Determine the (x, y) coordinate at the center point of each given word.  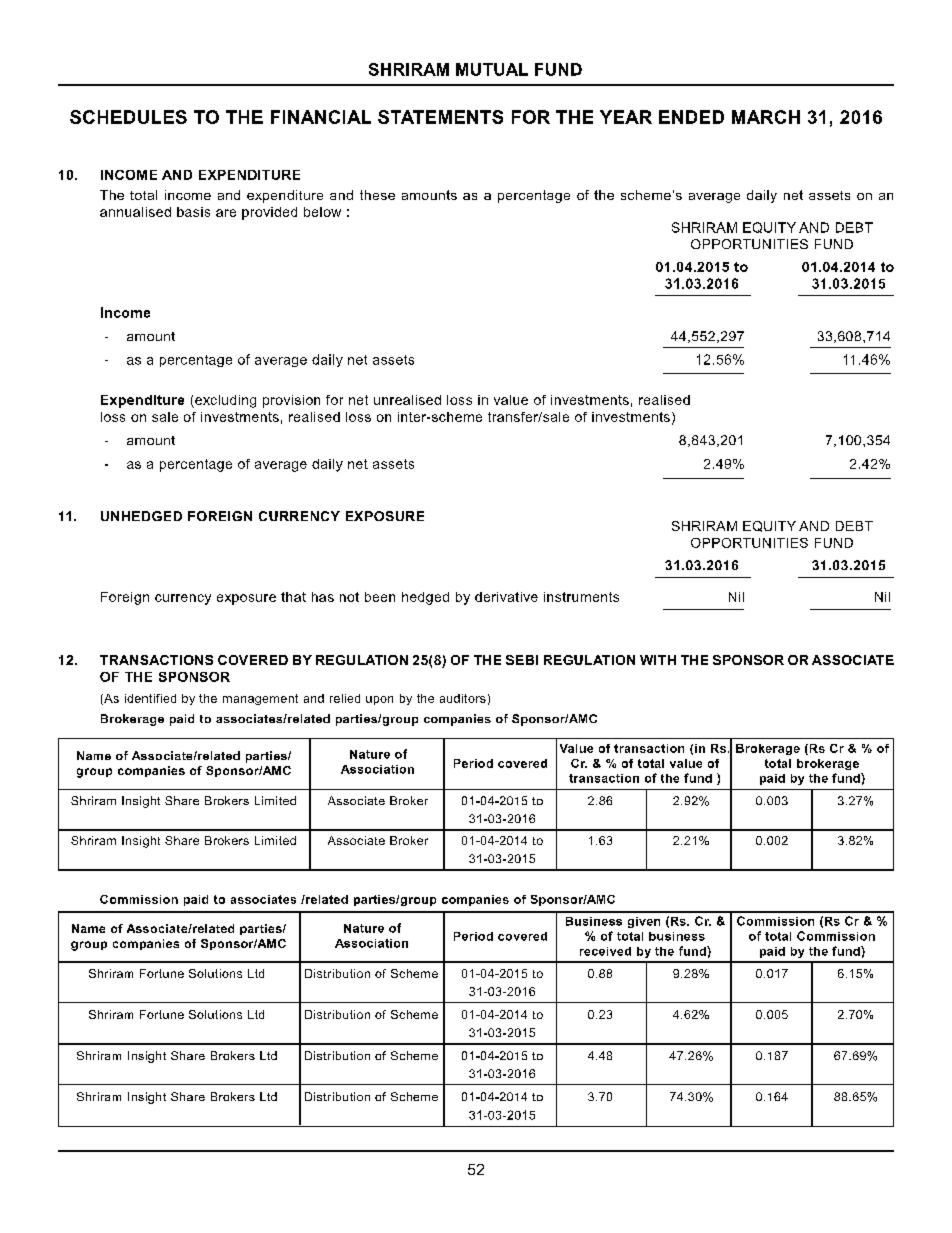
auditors (463, 698)
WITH (658, 660)
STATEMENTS (440, 117)
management (260, 699)
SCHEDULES (128, 117)
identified (150, 698)
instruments (581, 597)
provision (291, 401)
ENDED (691, 117)
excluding (224, 401)
